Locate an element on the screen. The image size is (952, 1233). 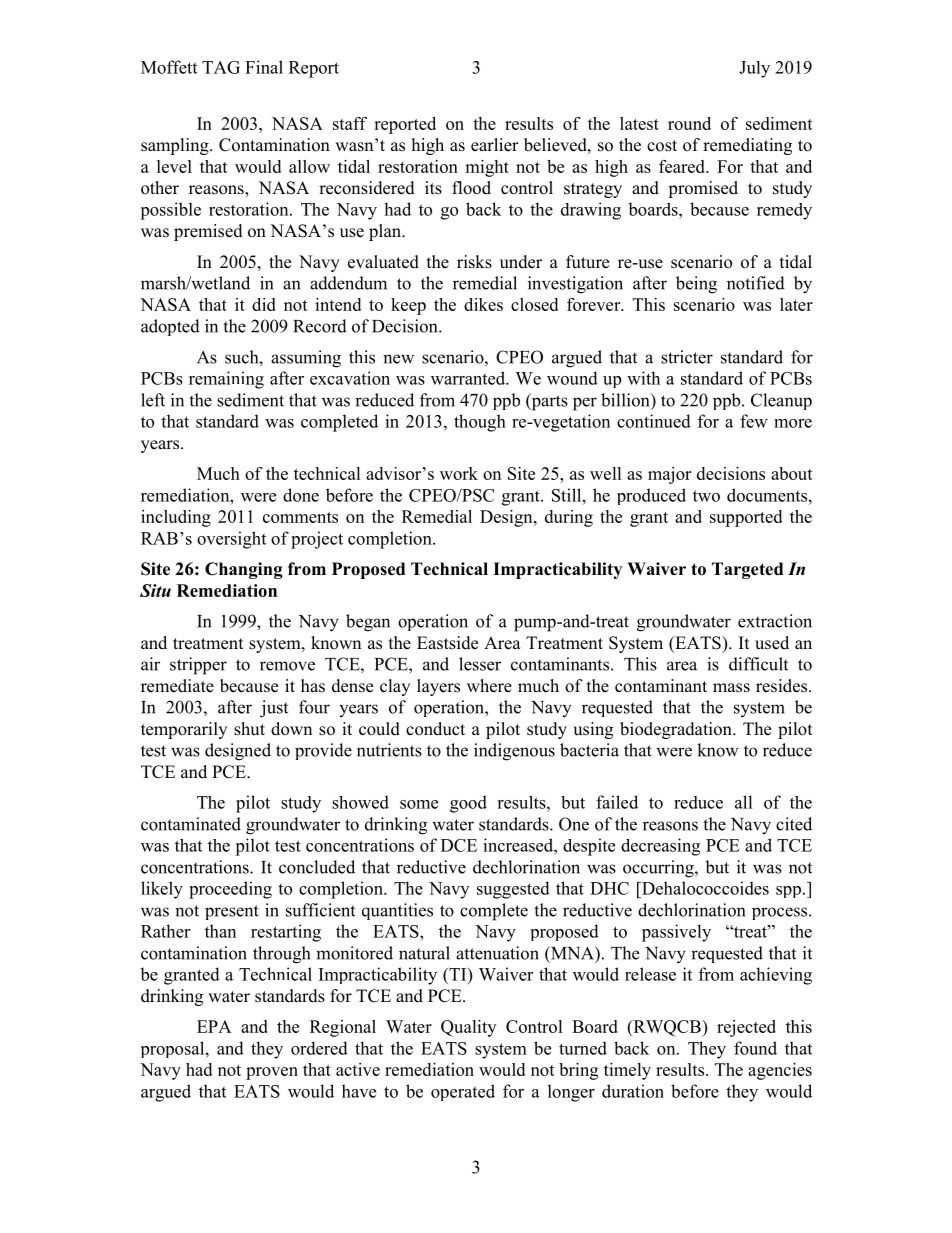
Targeted is located at coordinates (747, 570).
